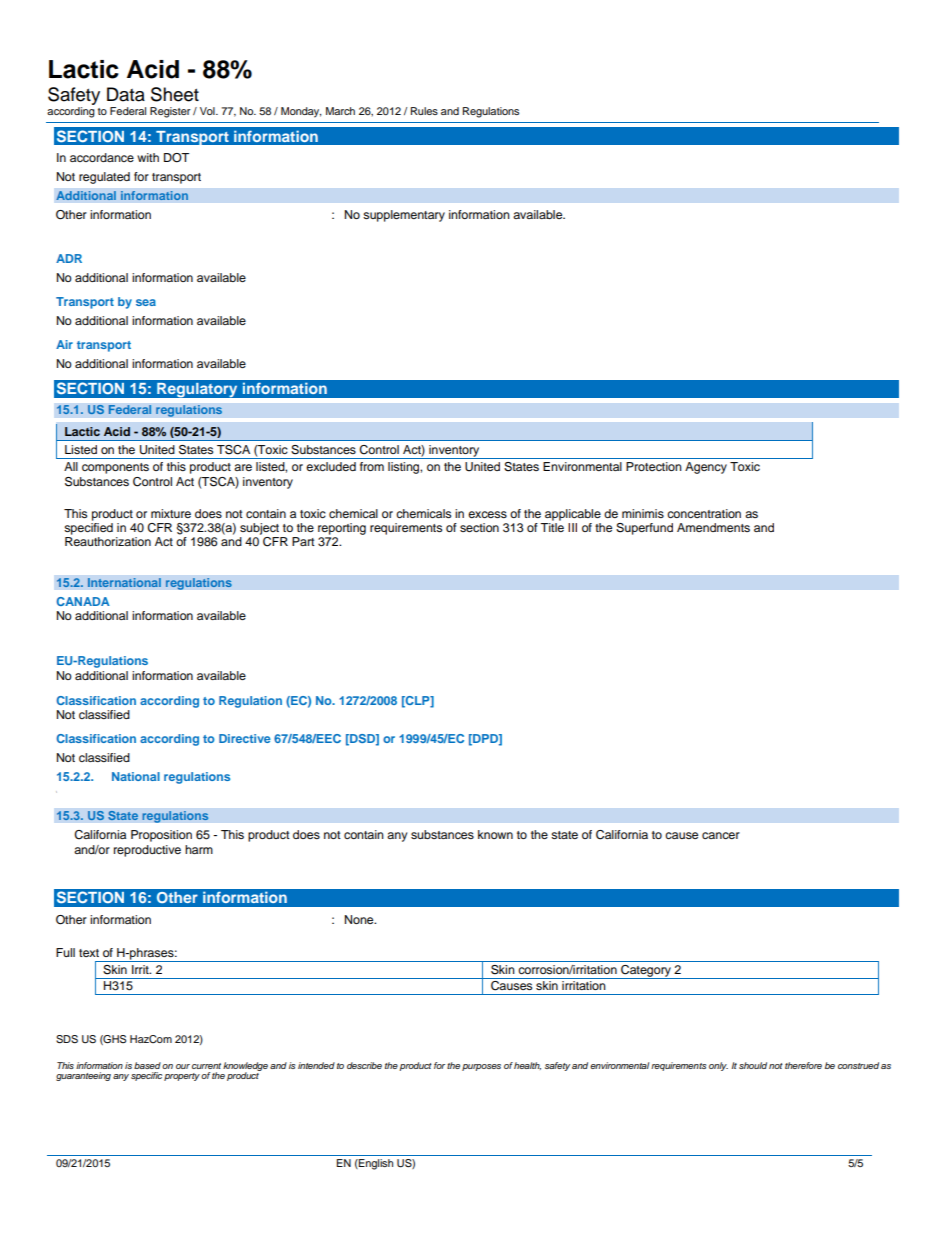  Describe the element at coordinates (404, 216) in the screenshot. I see `supplementary` at that location.
